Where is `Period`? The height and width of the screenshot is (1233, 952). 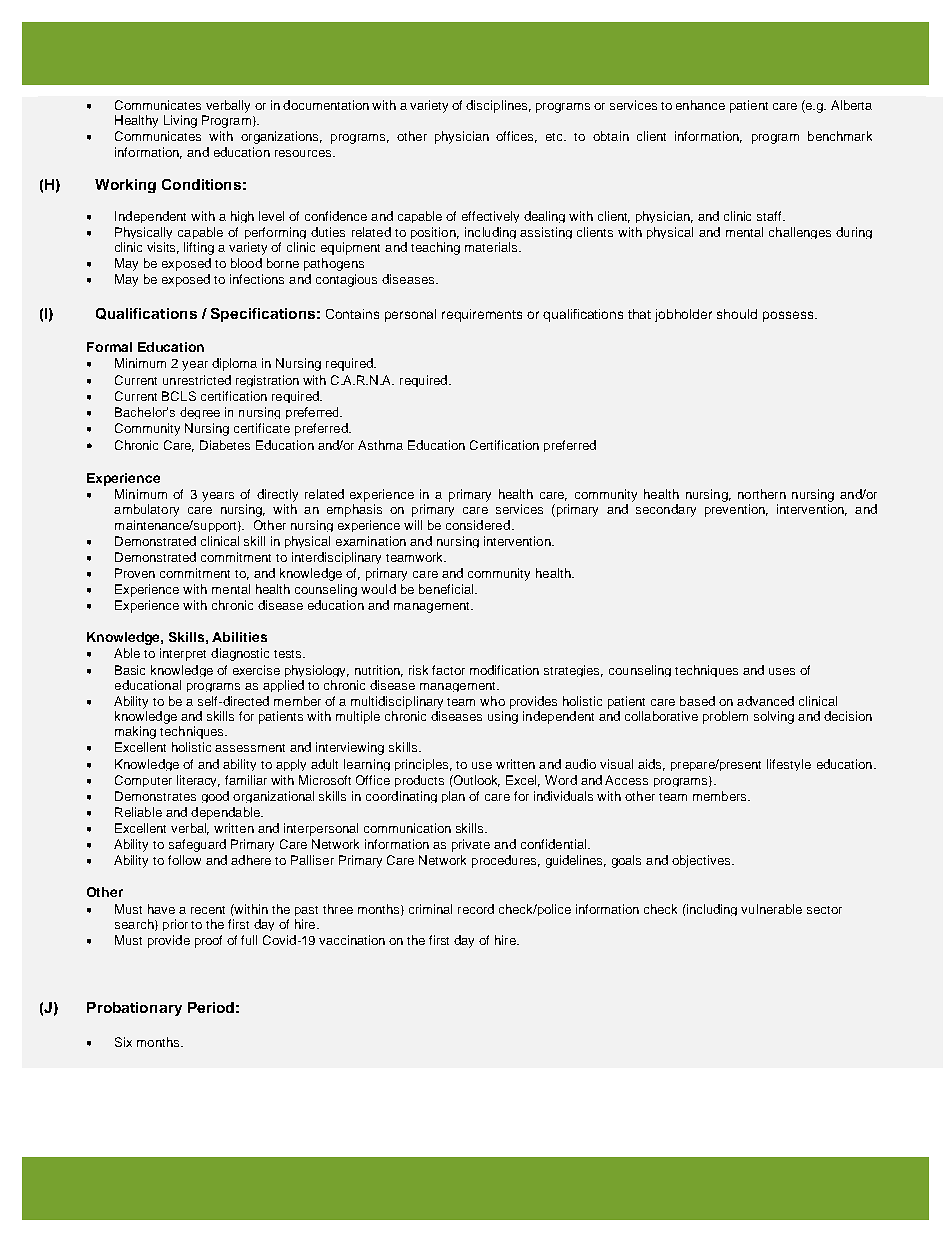 Period is located at coordinates (211, 1007).
